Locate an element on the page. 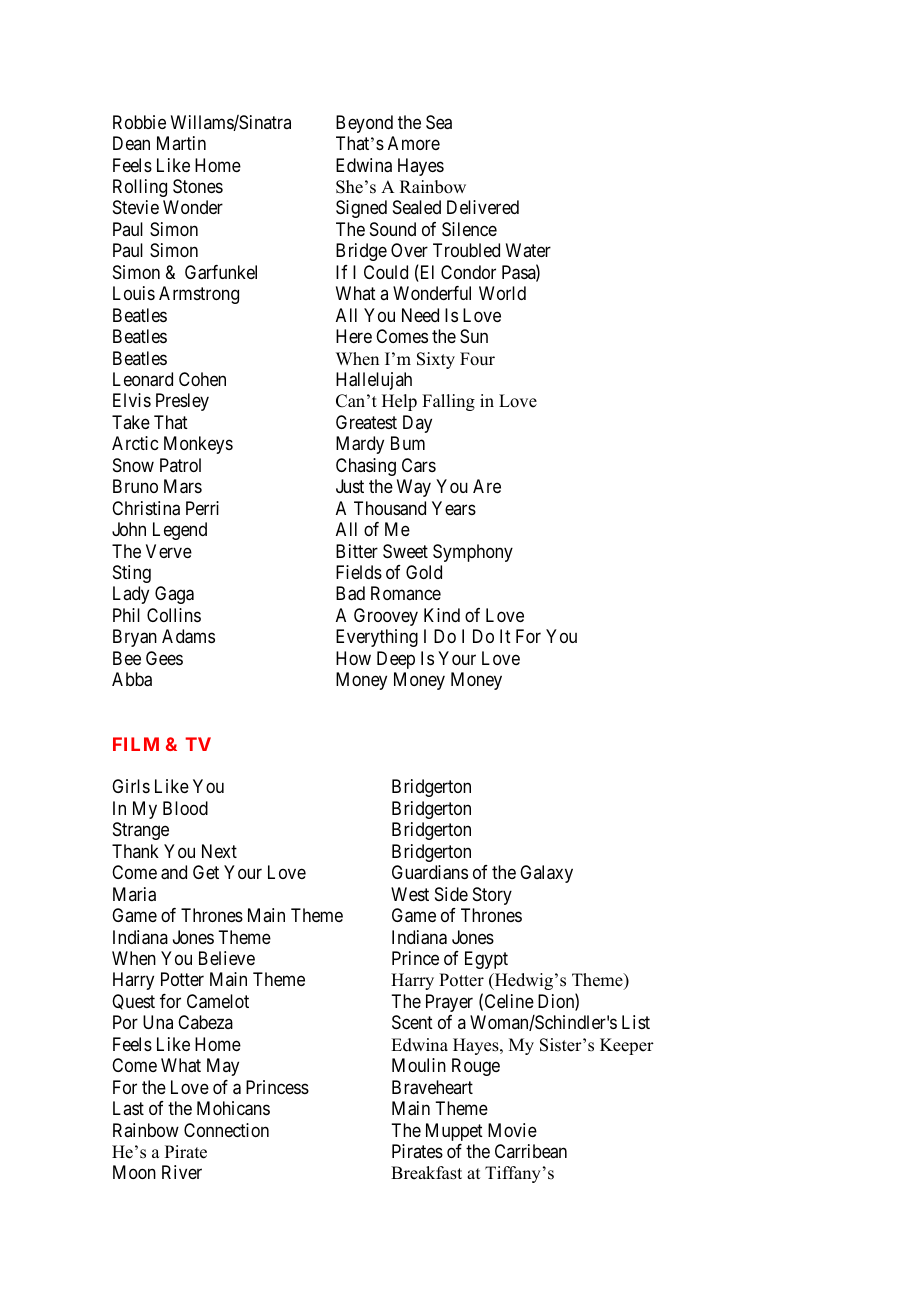  Everything is located at coordinates (377, 638).
